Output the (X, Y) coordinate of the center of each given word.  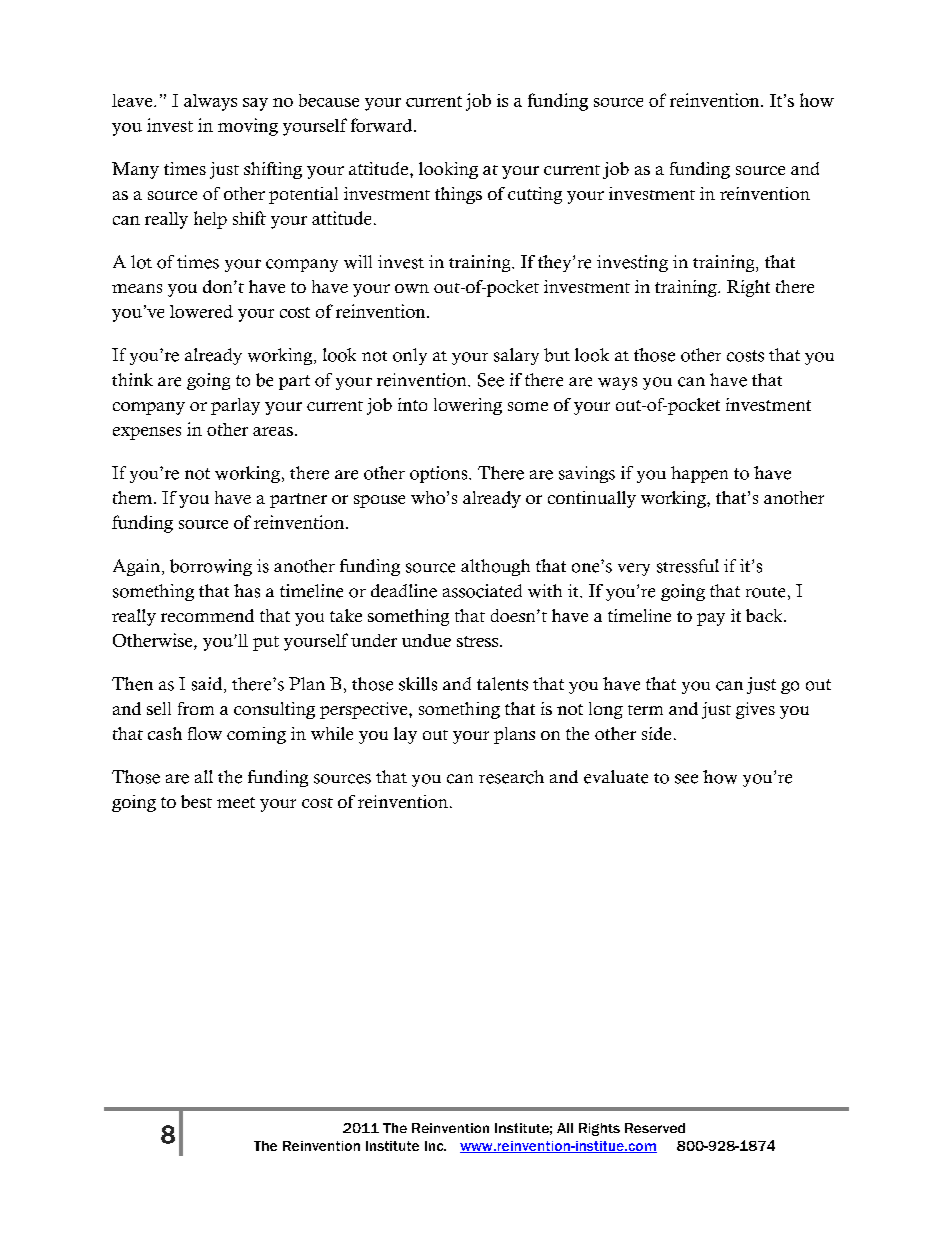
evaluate (616, 777)
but (557, 355)
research (511, 777)
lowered (201, 311)
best (196, 801)
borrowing (211, 567)
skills (418, 684)
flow (205, 733)
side (656, 733)
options (440, 474)
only (410, 356)
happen (699, 474)
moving (248, 127)
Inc (435, 1146)
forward (383, 125)
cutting (535, 195)
